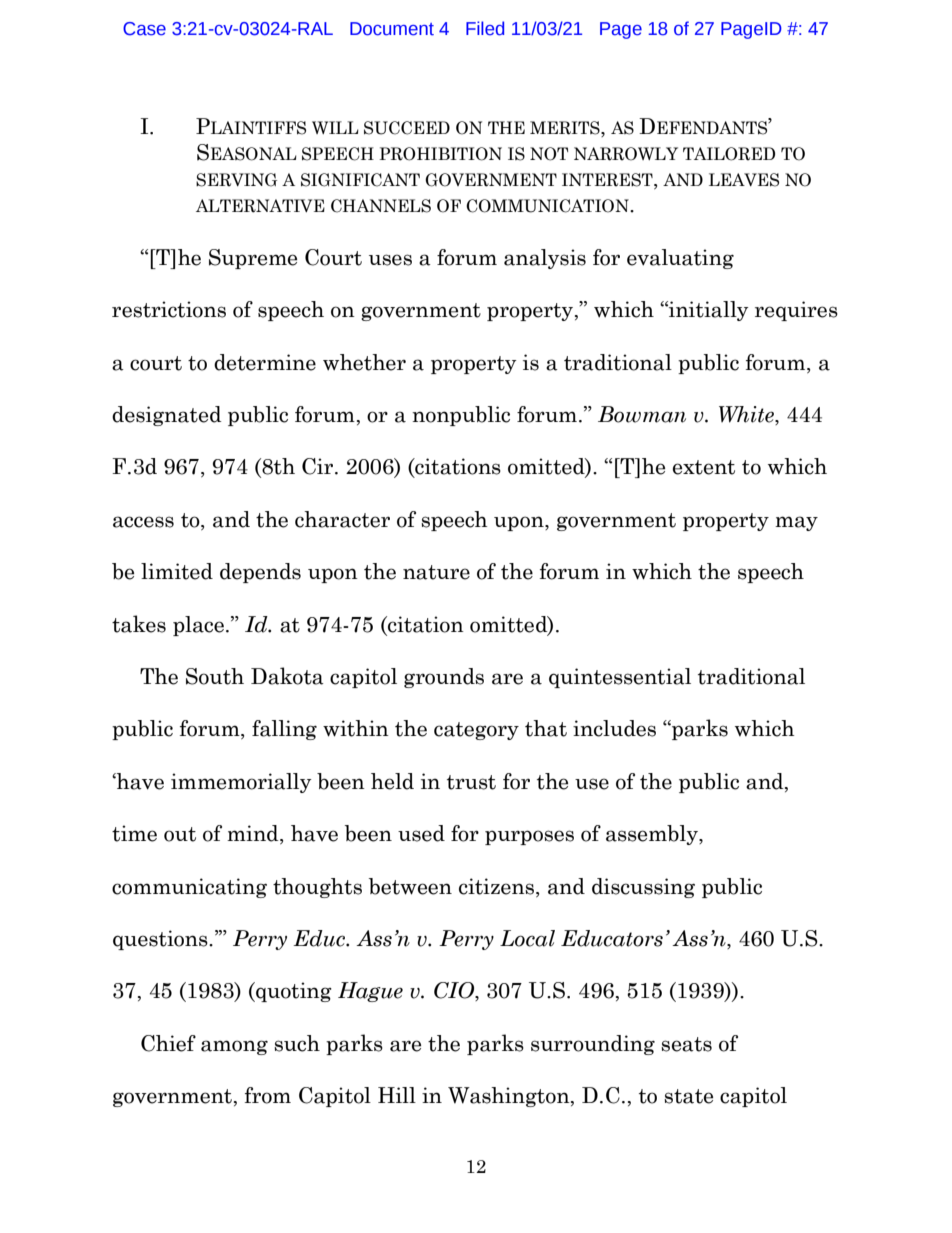  I want to click on South, so click(215, 676).
